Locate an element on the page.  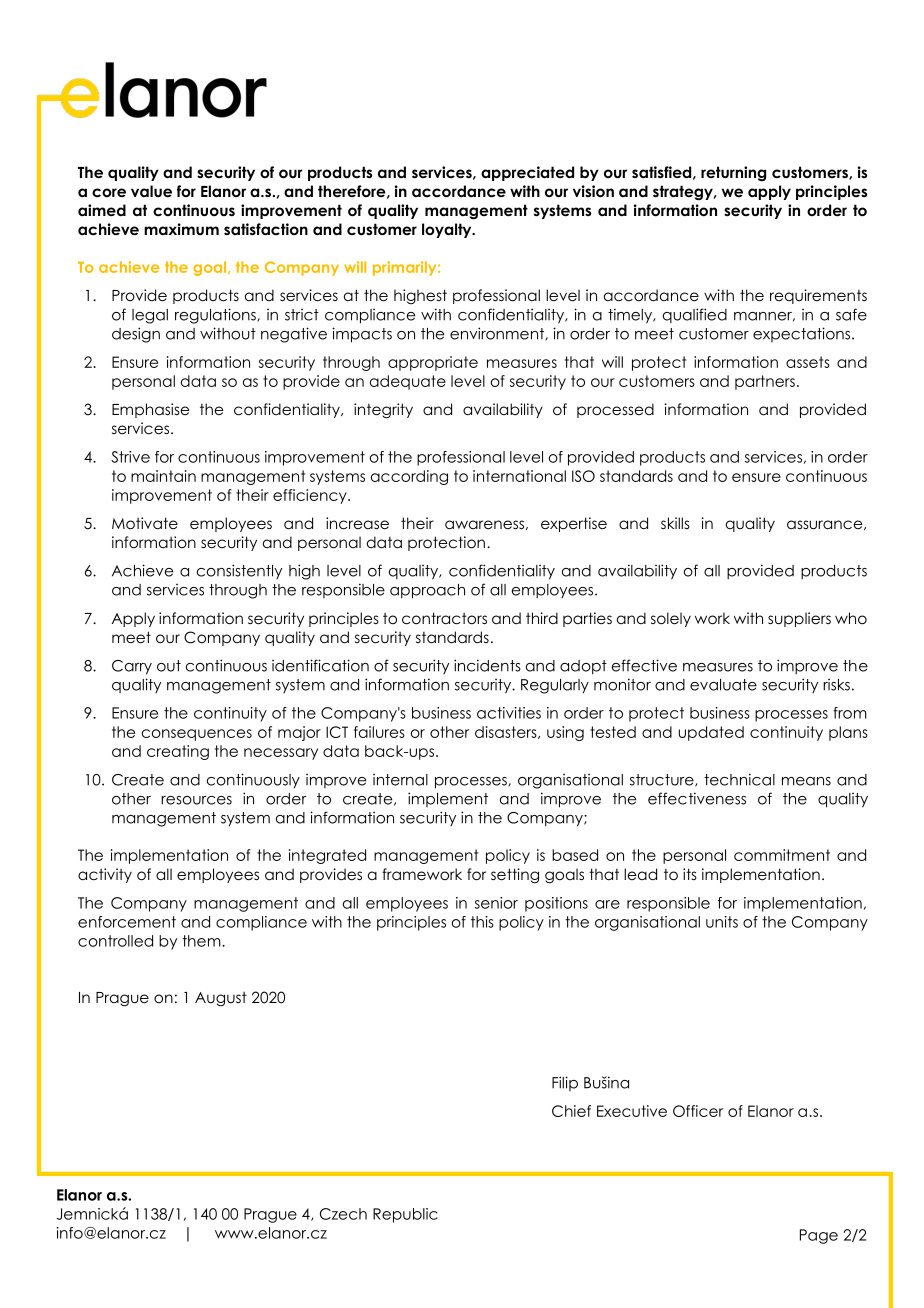
resources is located at coordinates (196, 800).
